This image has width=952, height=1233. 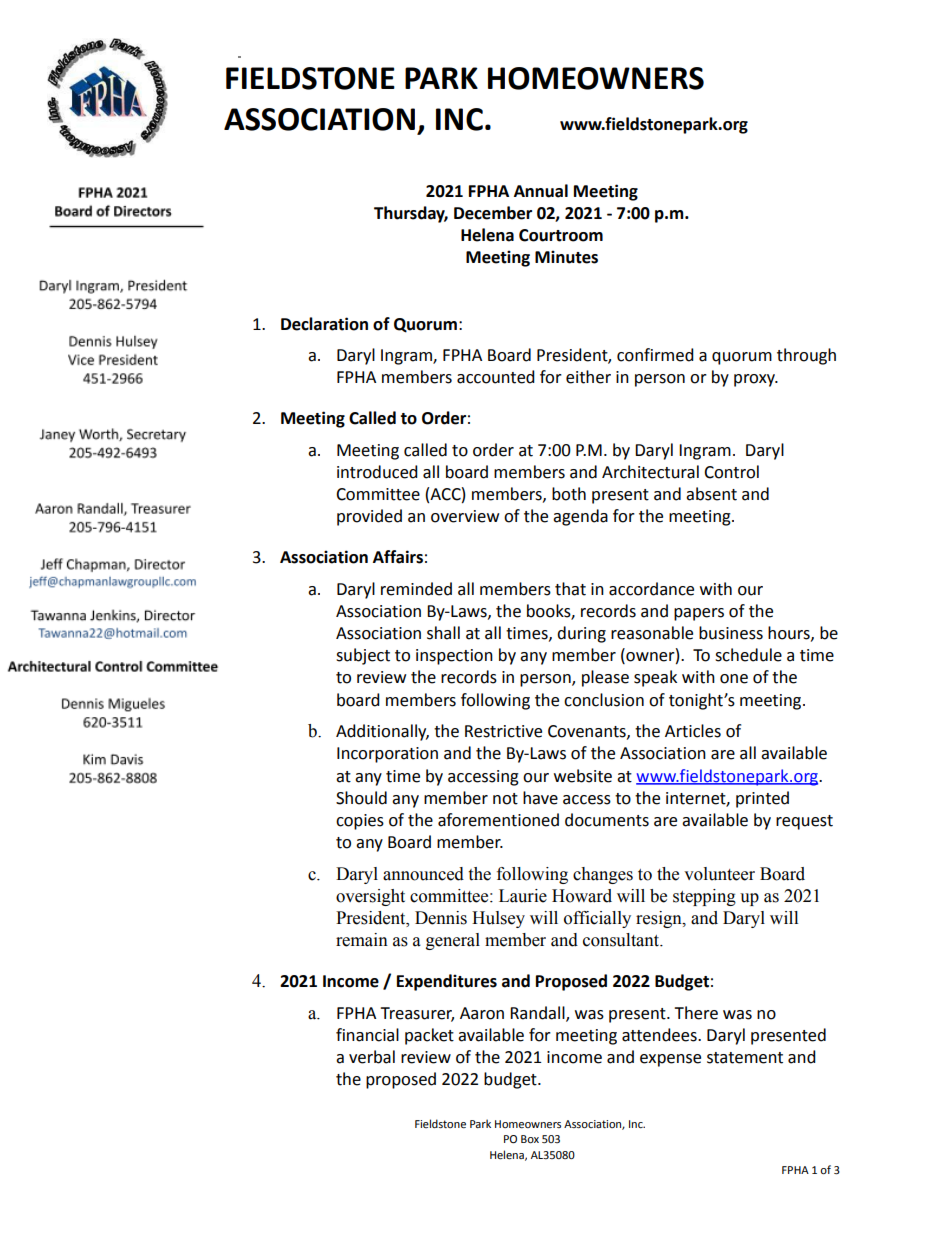 I want to click on during, so click(x=581, y=634).
